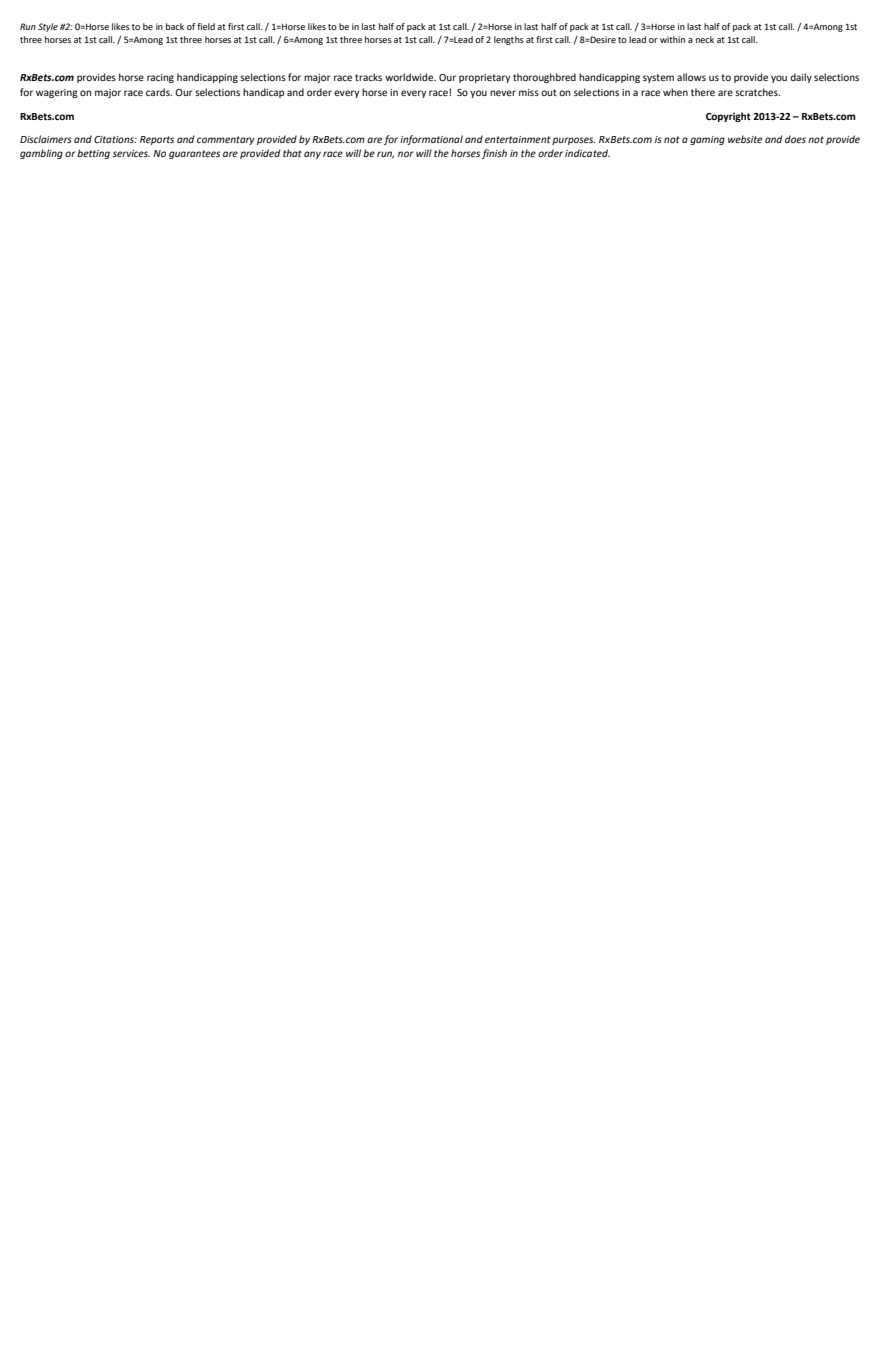 The image size is (887, 1372). Describe the element at coordinates (691, 77) in the screenshot. I see `allows` at that location.
